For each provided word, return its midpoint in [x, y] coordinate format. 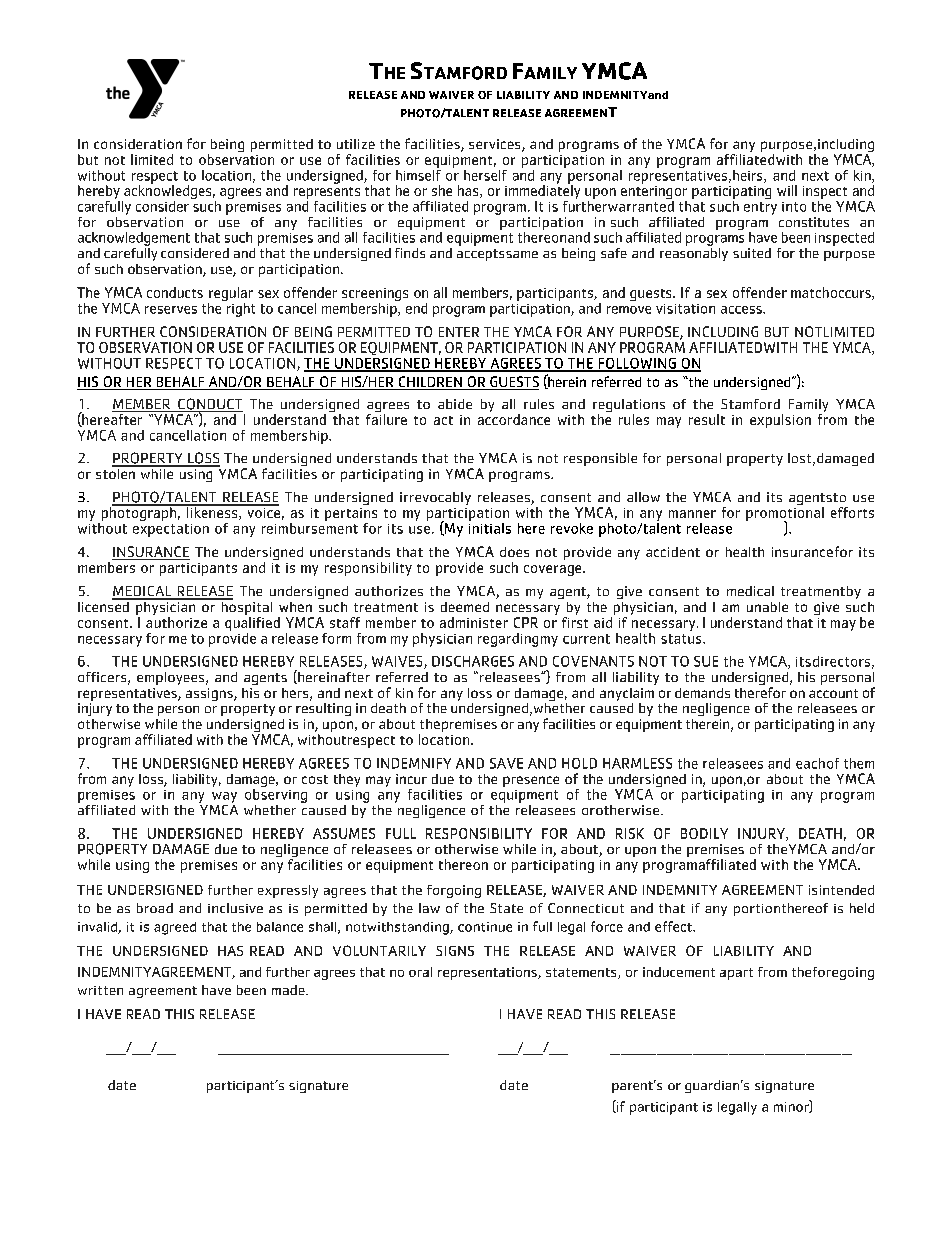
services [496, 145]
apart [736, 974]
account [833, 693]
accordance [514, 419]
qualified [252, 624]
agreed [175, 928]
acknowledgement [134, 239]
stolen [116, 472]
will [787, 190]
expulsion [780, 421]
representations [488, 973]
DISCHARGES [473, 661]
